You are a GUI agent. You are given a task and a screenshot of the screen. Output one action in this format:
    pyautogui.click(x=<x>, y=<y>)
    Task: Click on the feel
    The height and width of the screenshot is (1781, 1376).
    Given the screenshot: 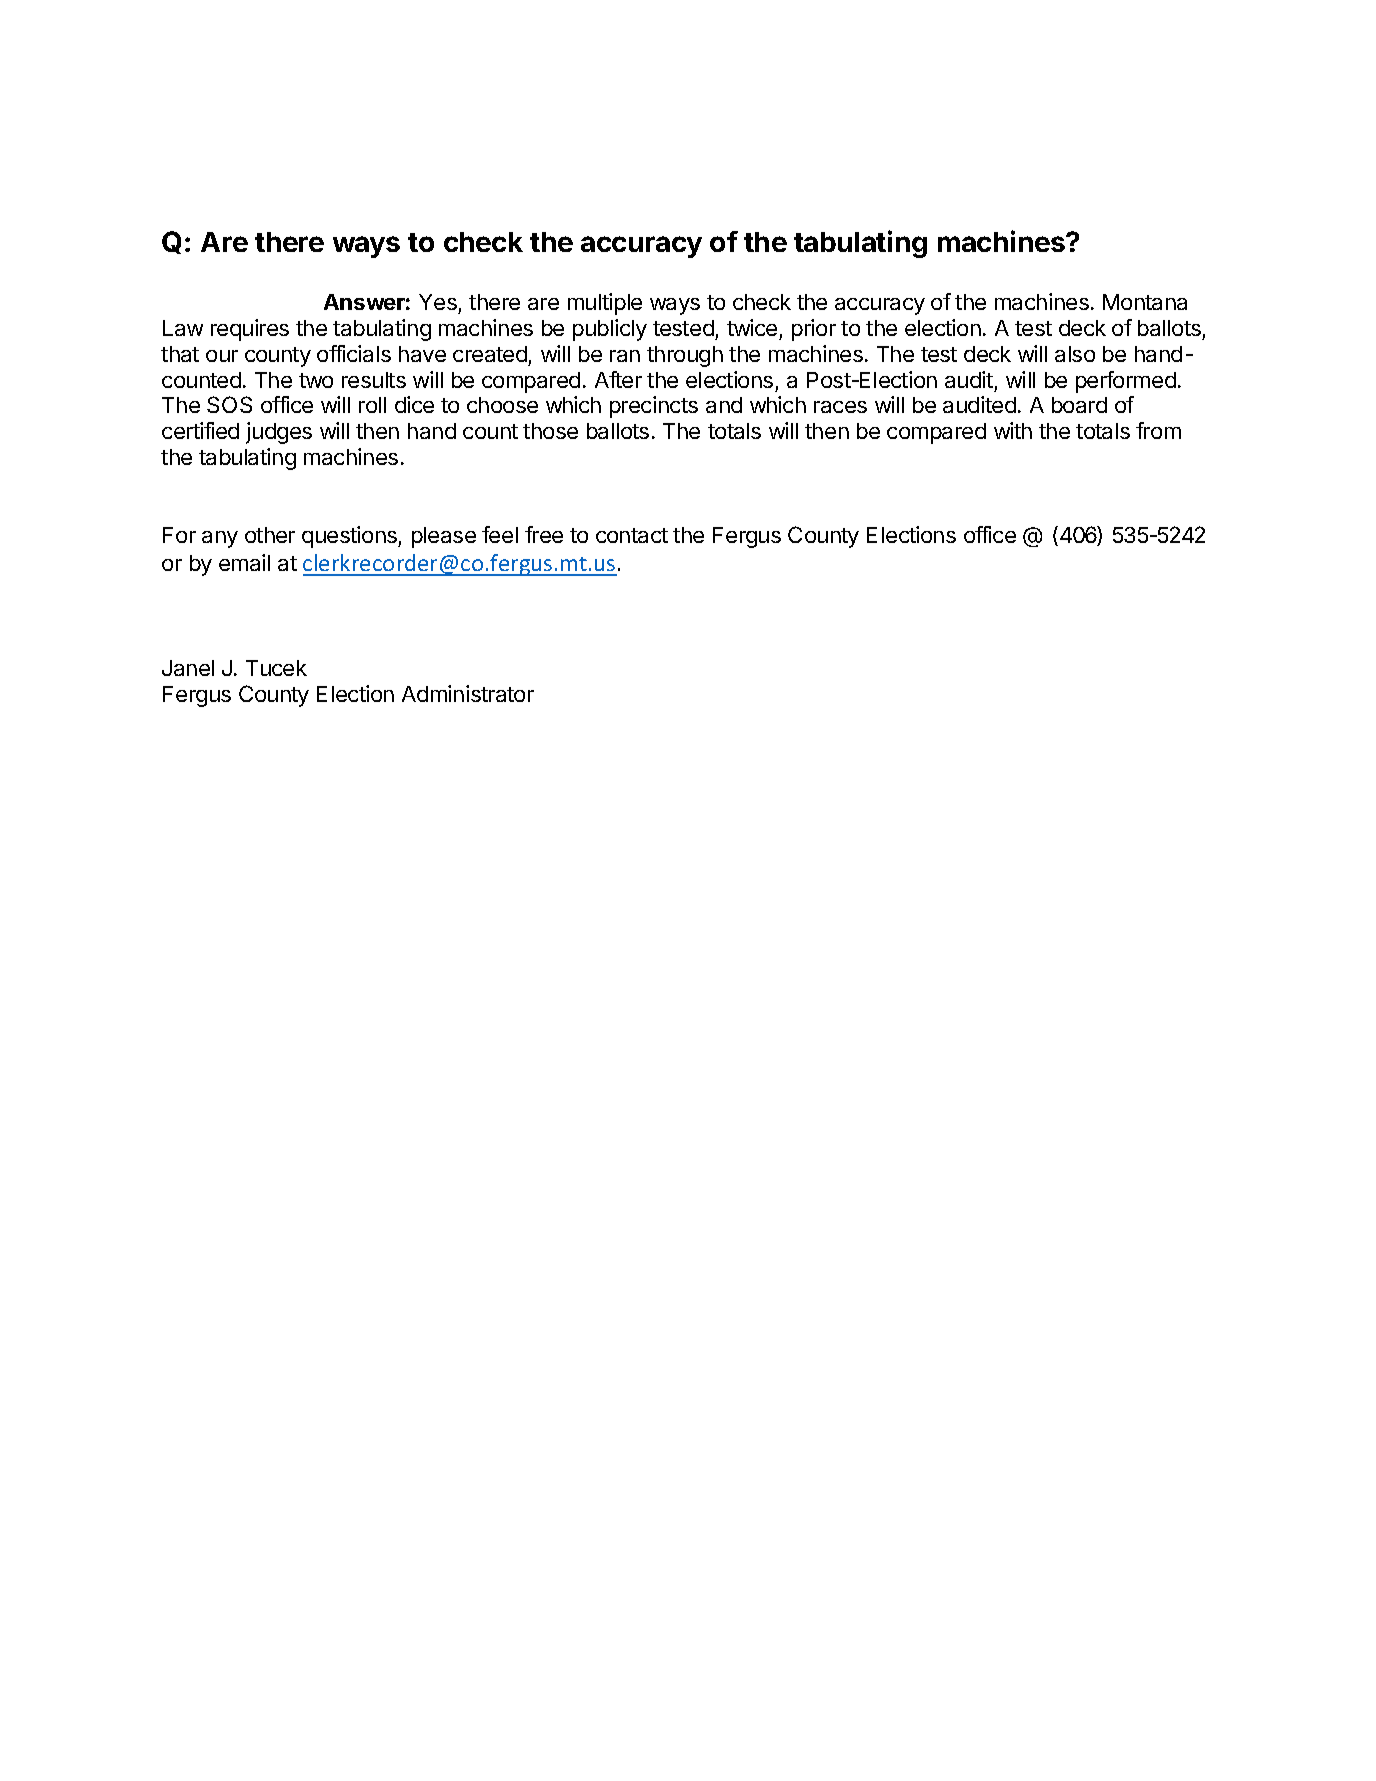 What is the action you would take?
    pyautogui.click(x=500, y=534)
